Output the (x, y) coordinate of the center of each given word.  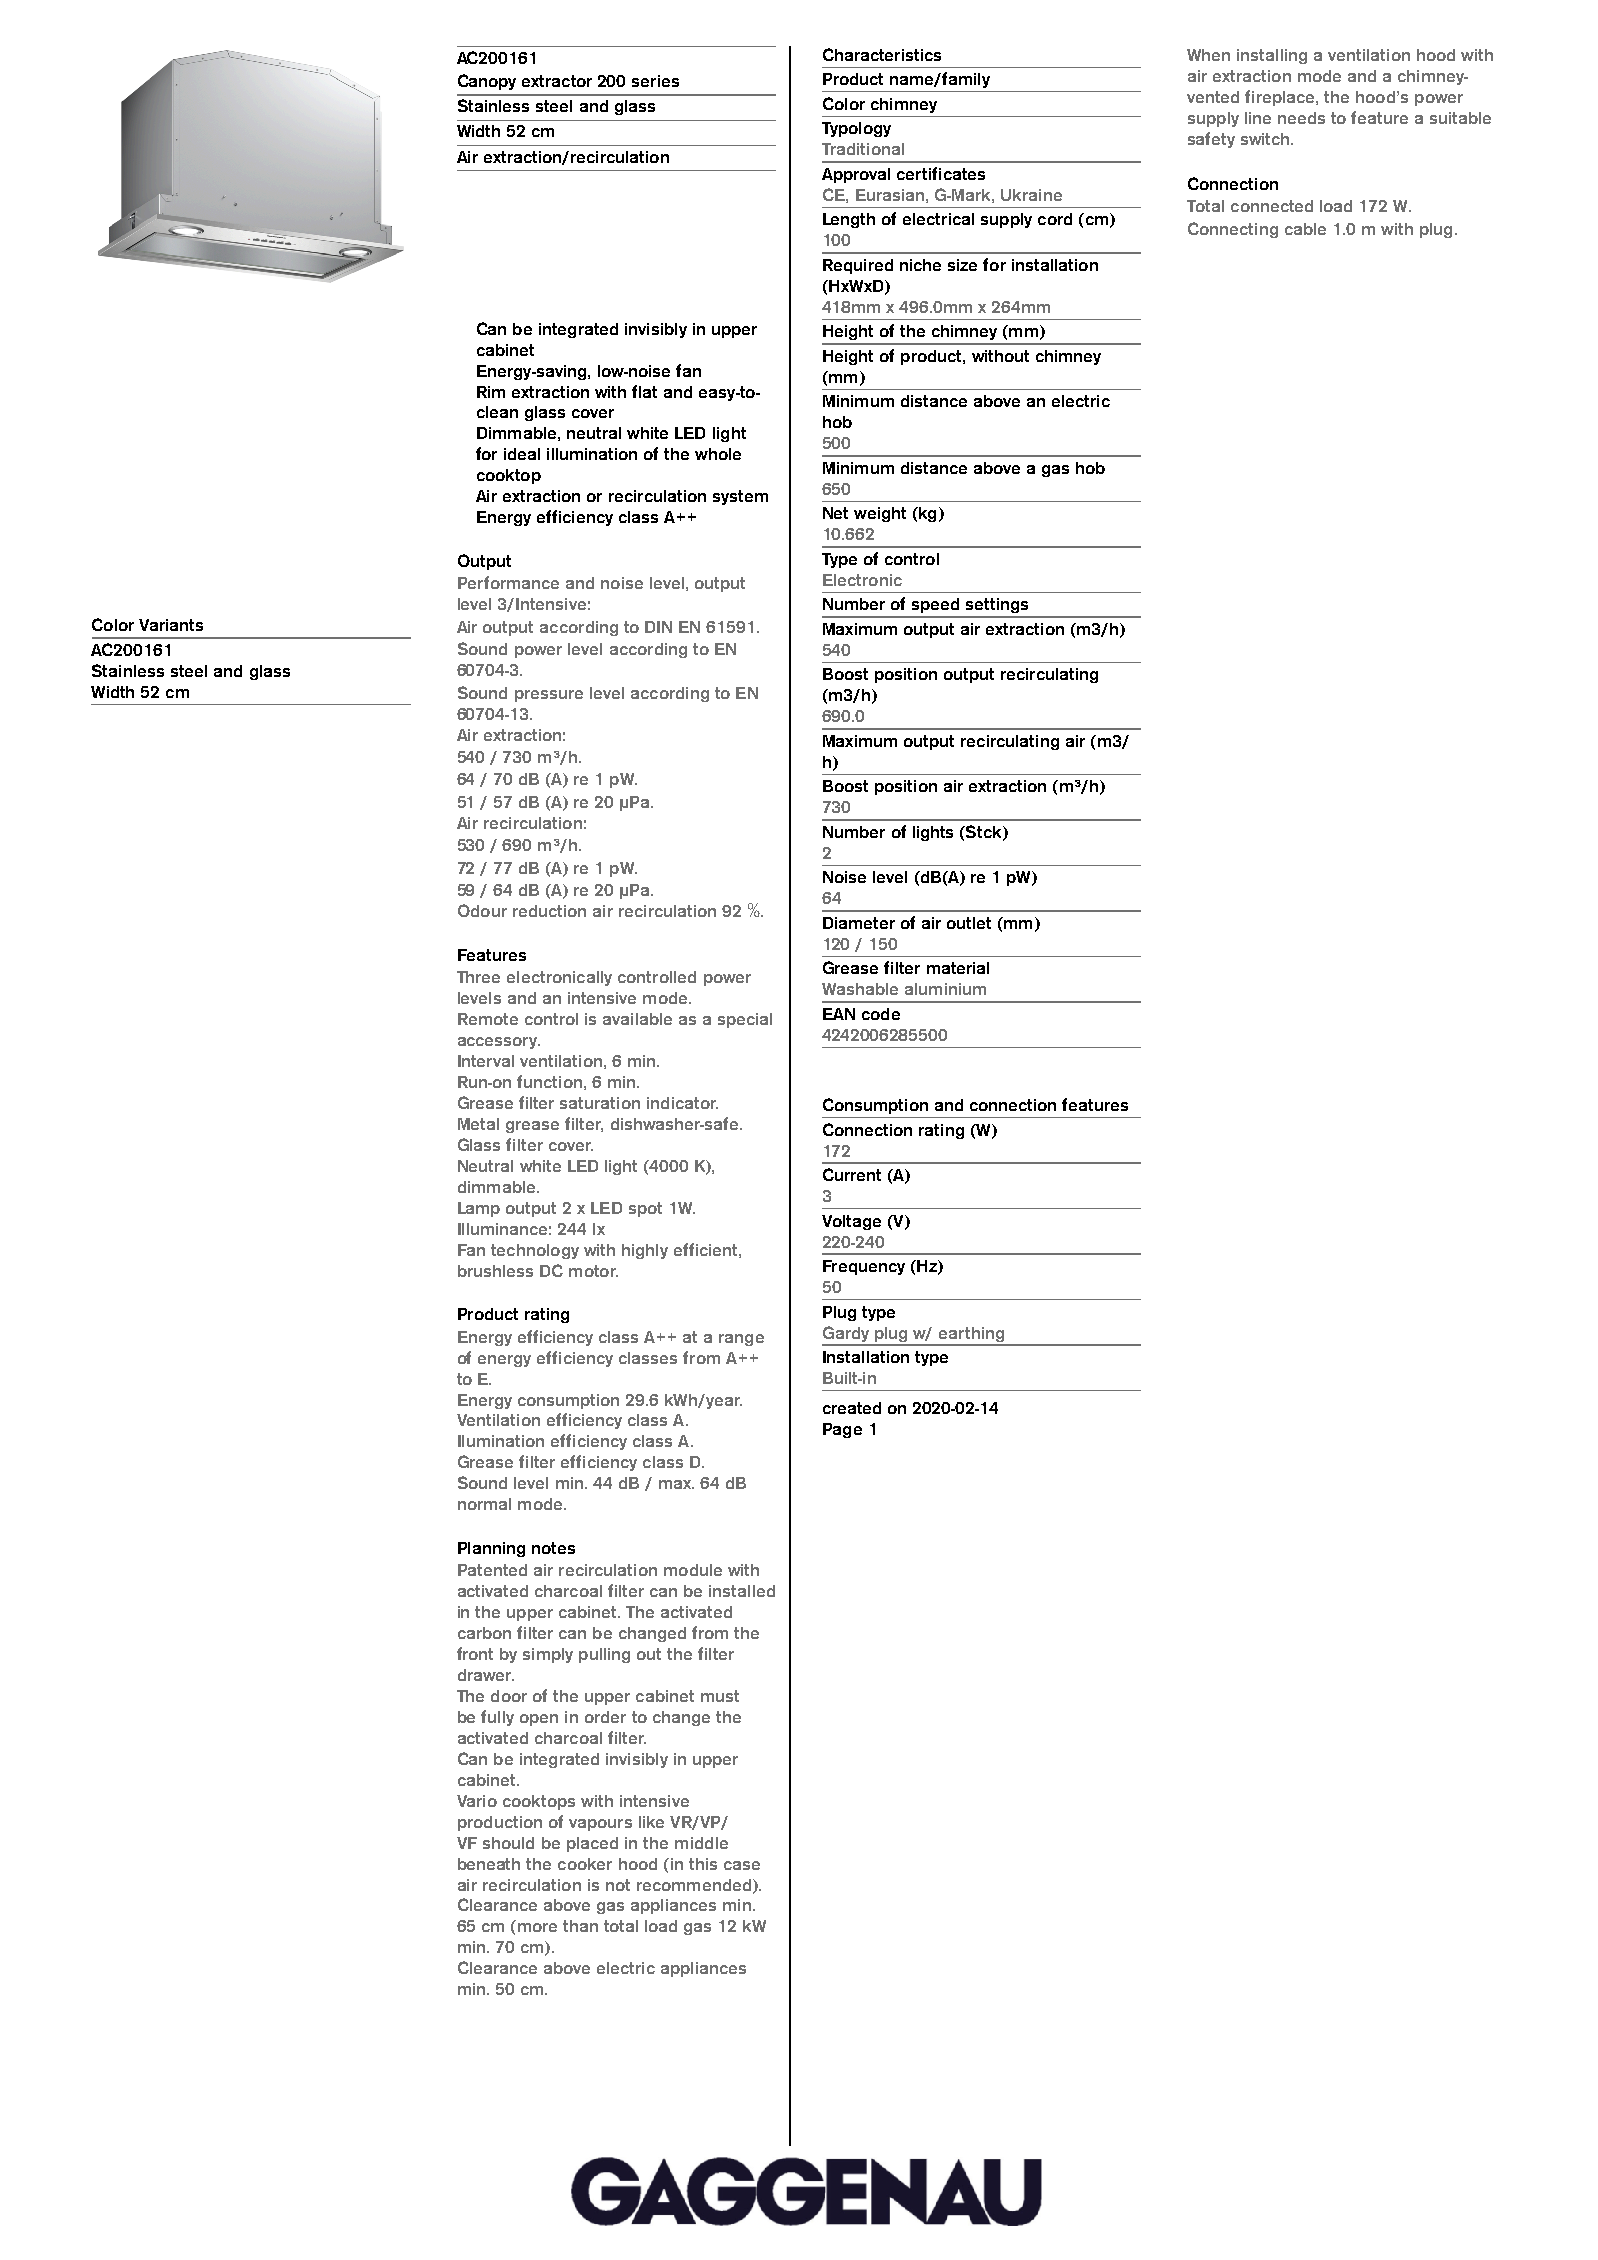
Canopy (487, 82)
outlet (969, 923)
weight (880, 514)
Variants (171, 625)
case (742, 1865)
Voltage (851, 1222)
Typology (856, 129)
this (703, 1864)
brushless (495, 1271)
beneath (489, 1864)
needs (1301, 118)
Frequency (864, 1267)
